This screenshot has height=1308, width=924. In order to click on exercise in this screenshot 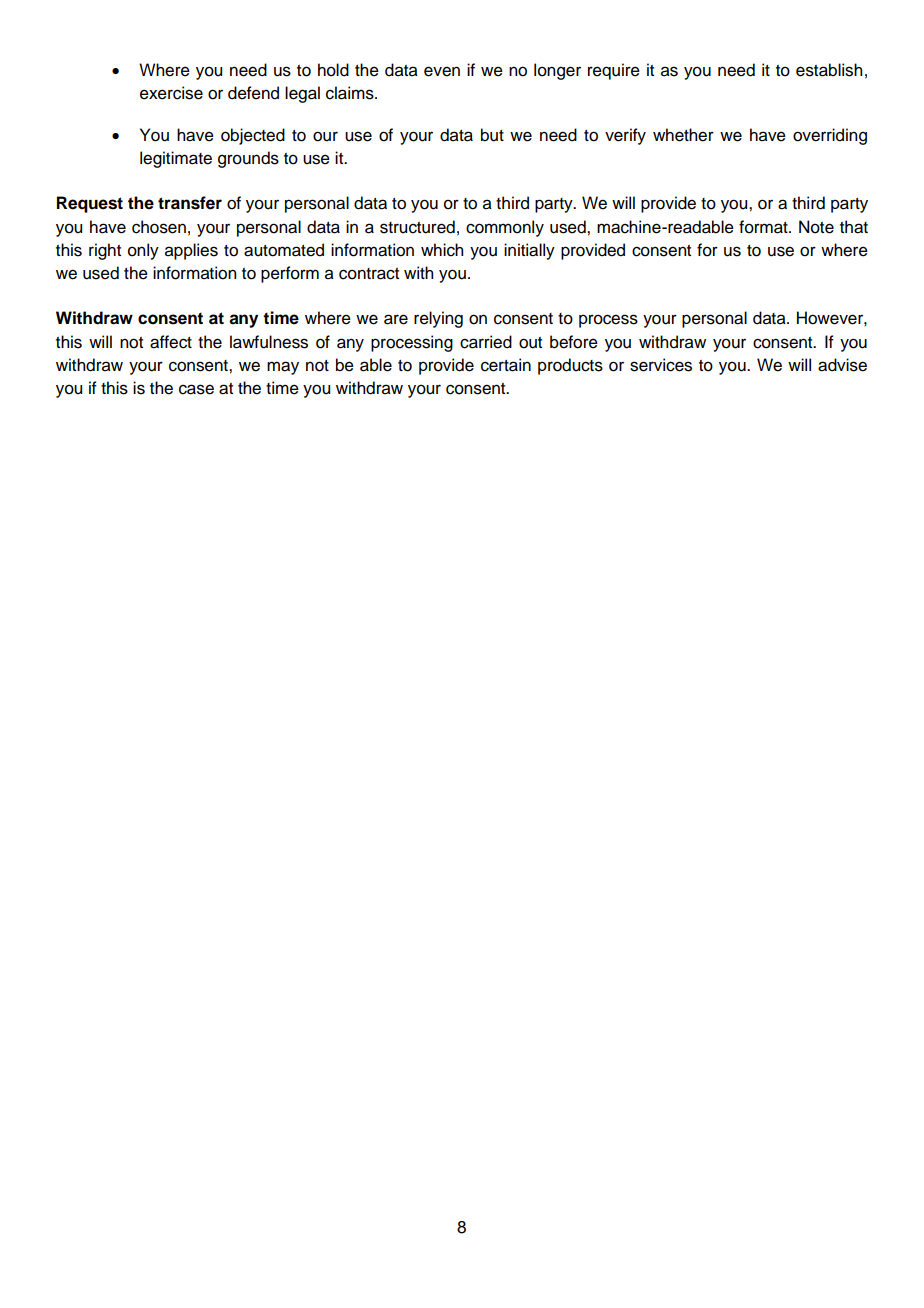, I will do `click(171, 93)`.
